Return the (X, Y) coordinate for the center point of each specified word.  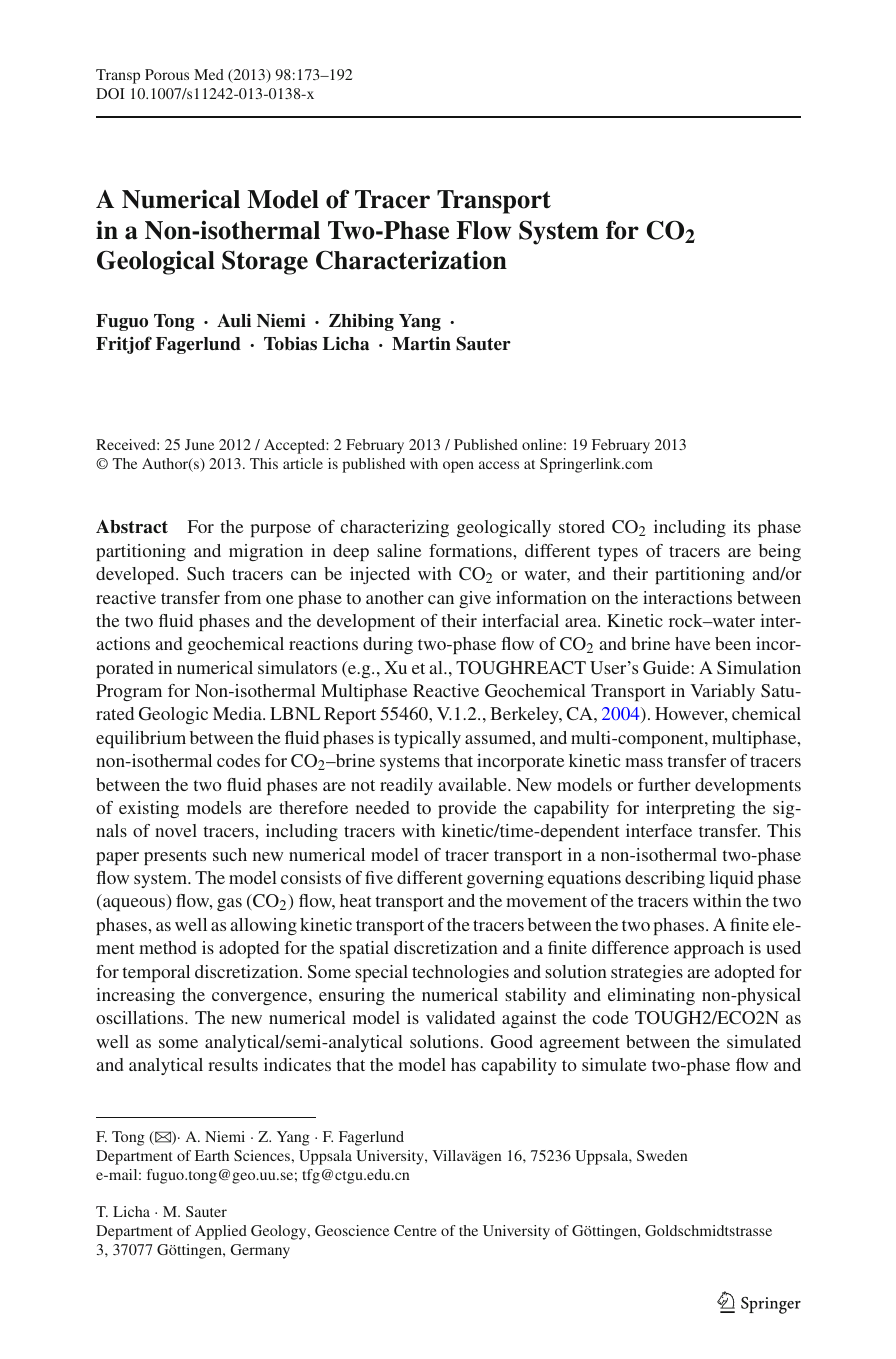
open (458, 467)
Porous (167, 74)
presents (175, 857)
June (199, 444)
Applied (221, 1232)
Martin (421, 343)
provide (467, 809)
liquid (731, 879)
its (741, 526)
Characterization (411, 260)
